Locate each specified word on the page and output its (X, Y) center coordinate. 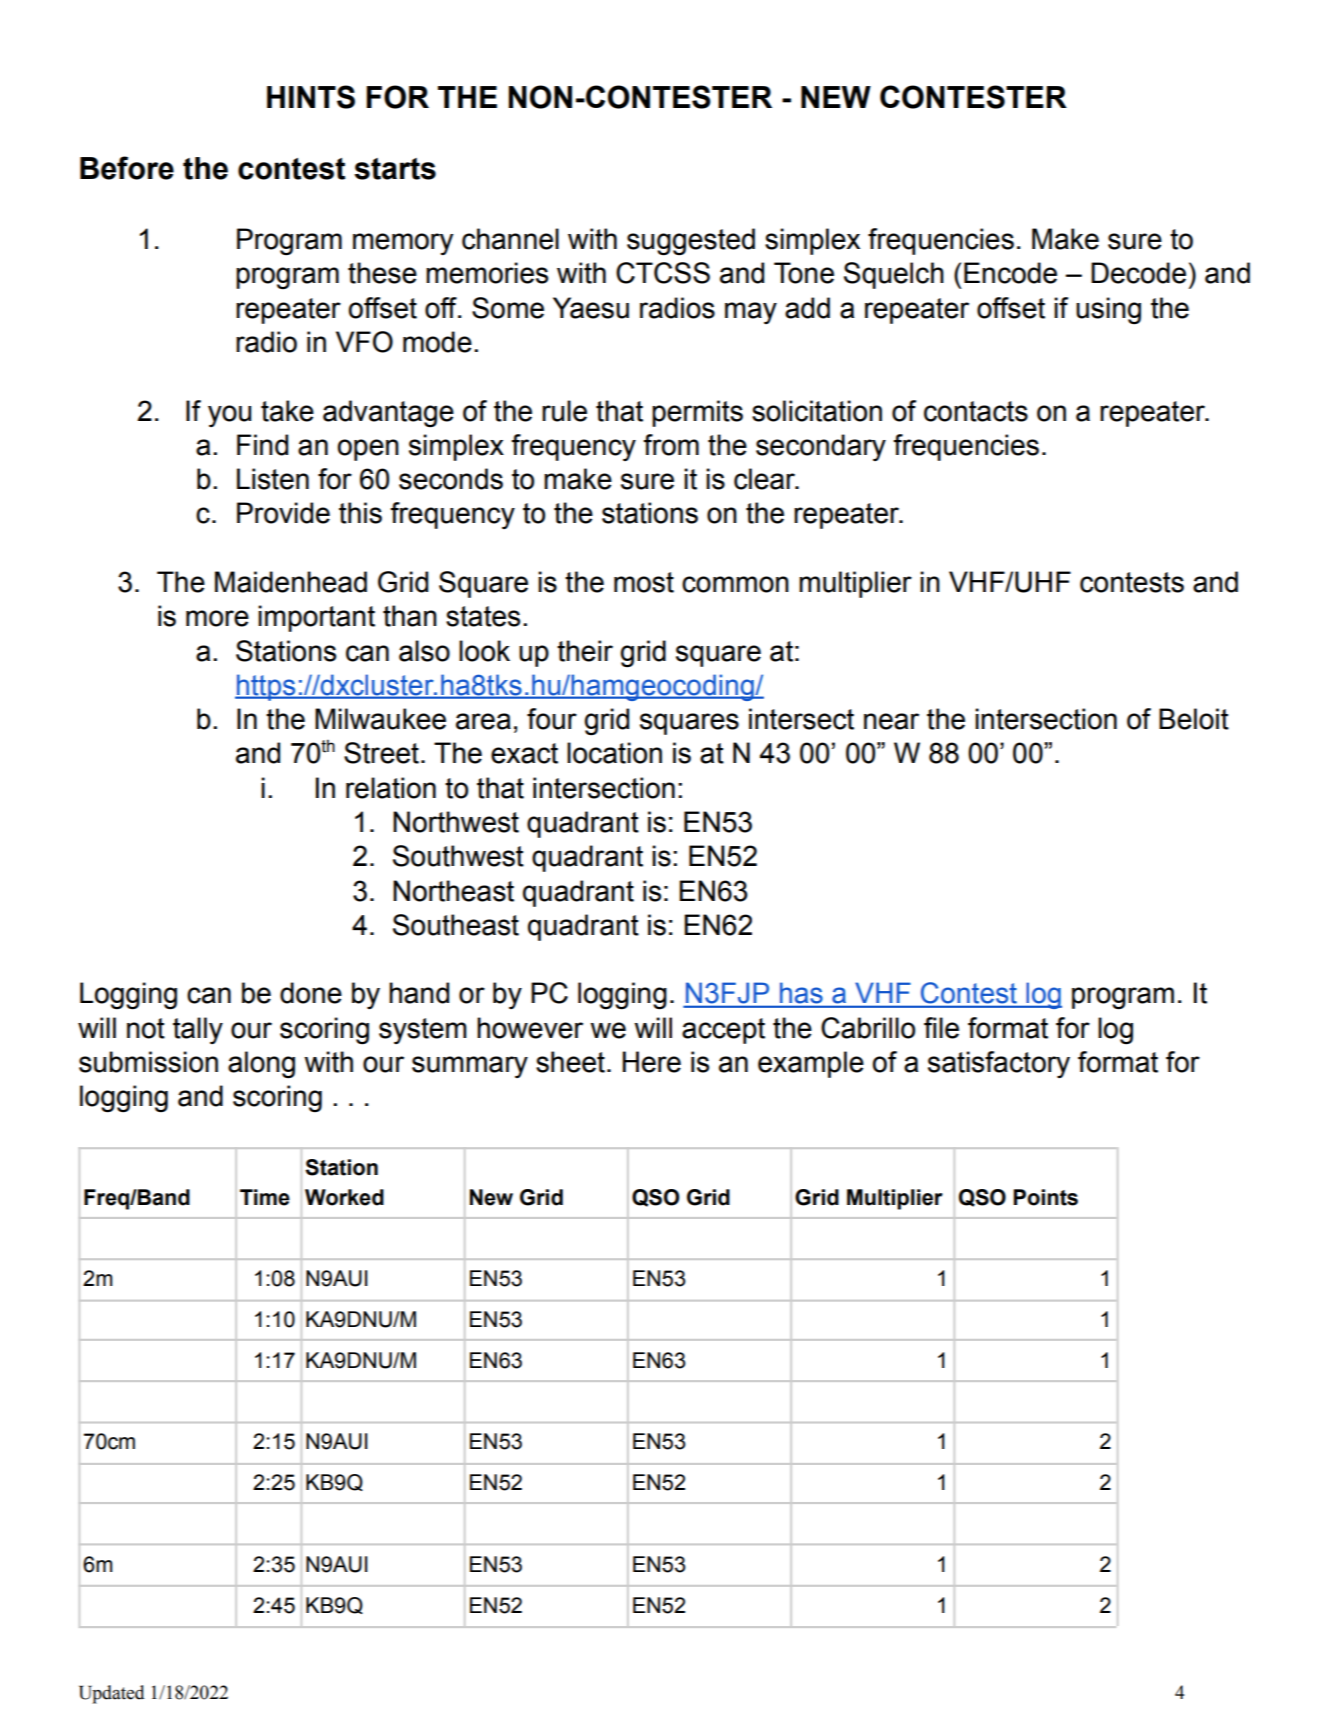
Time (265, 1197)
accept (723, 1031)
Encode (1010, 273)
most (644, 582)
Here (652, 1062)
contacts (976, 411)
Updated (112, 1694)
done (311, 993)
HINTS (311, 97)
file (941, 1028)
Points (1045, 1197)
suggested (691, 242)
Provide (283, 513)
